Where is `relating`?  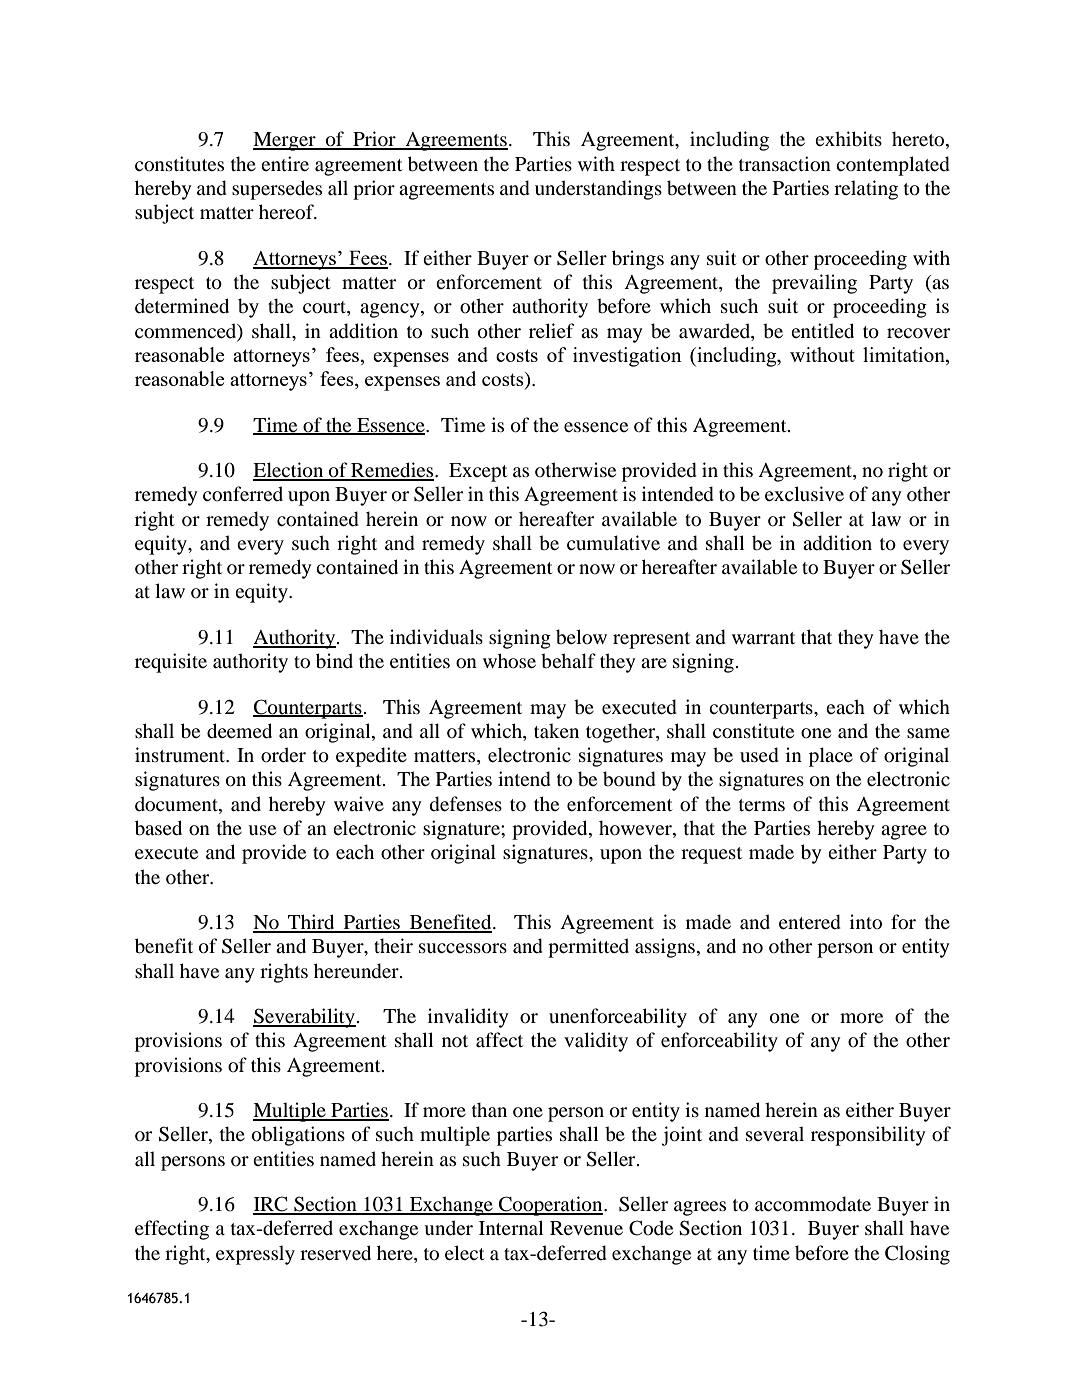
relating is located at coordinates (866, 190).
